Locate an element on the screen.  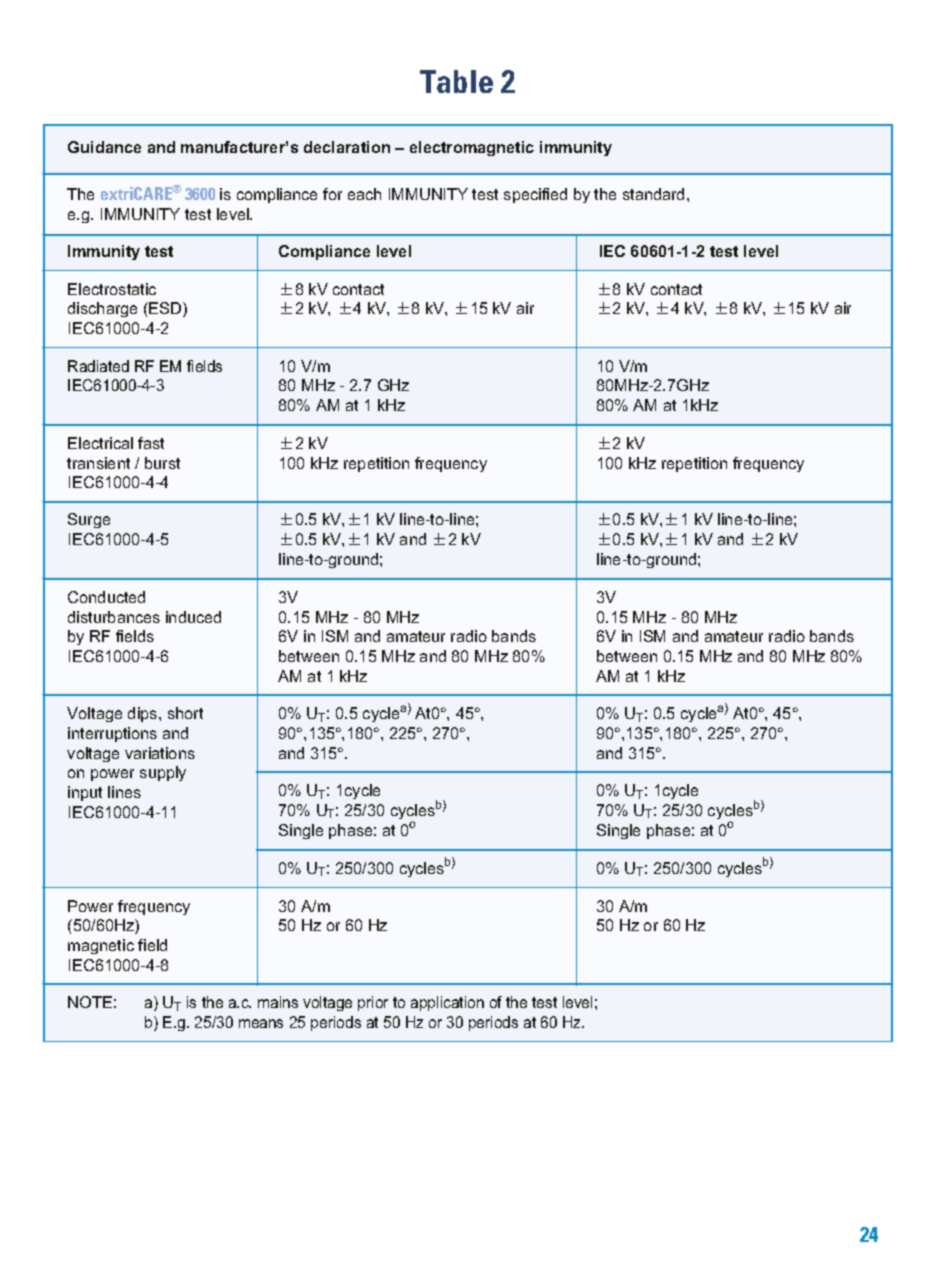
application is located at coordinates (447, 1003).
